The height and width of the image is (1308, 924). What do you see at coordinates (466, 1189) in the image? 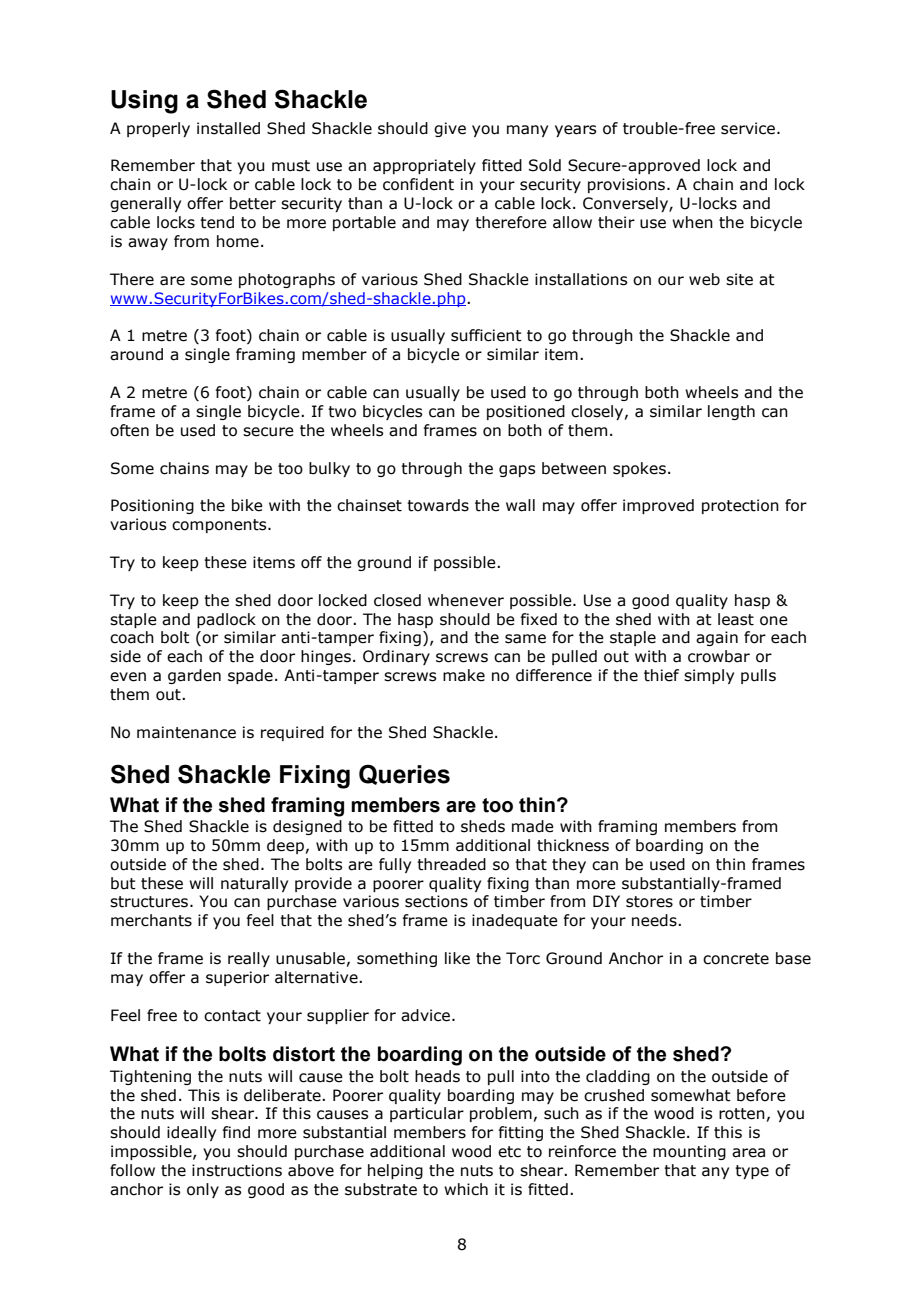
I see `which` at bounding box center [466, 1189].
